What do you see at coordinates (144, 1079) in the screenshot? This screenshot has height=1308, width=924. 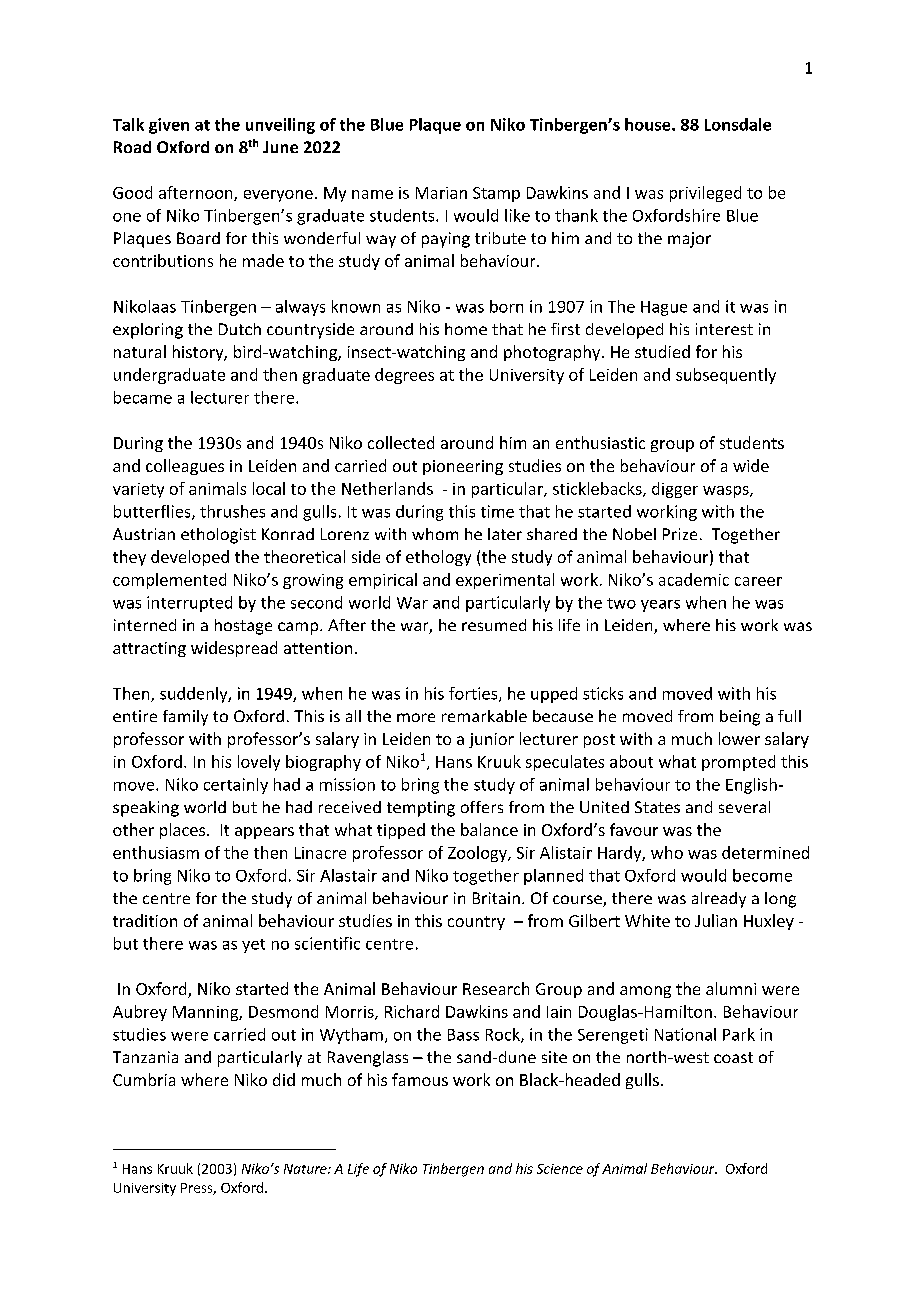 I see `Cumbria` at bounding box center [144, 1079].
